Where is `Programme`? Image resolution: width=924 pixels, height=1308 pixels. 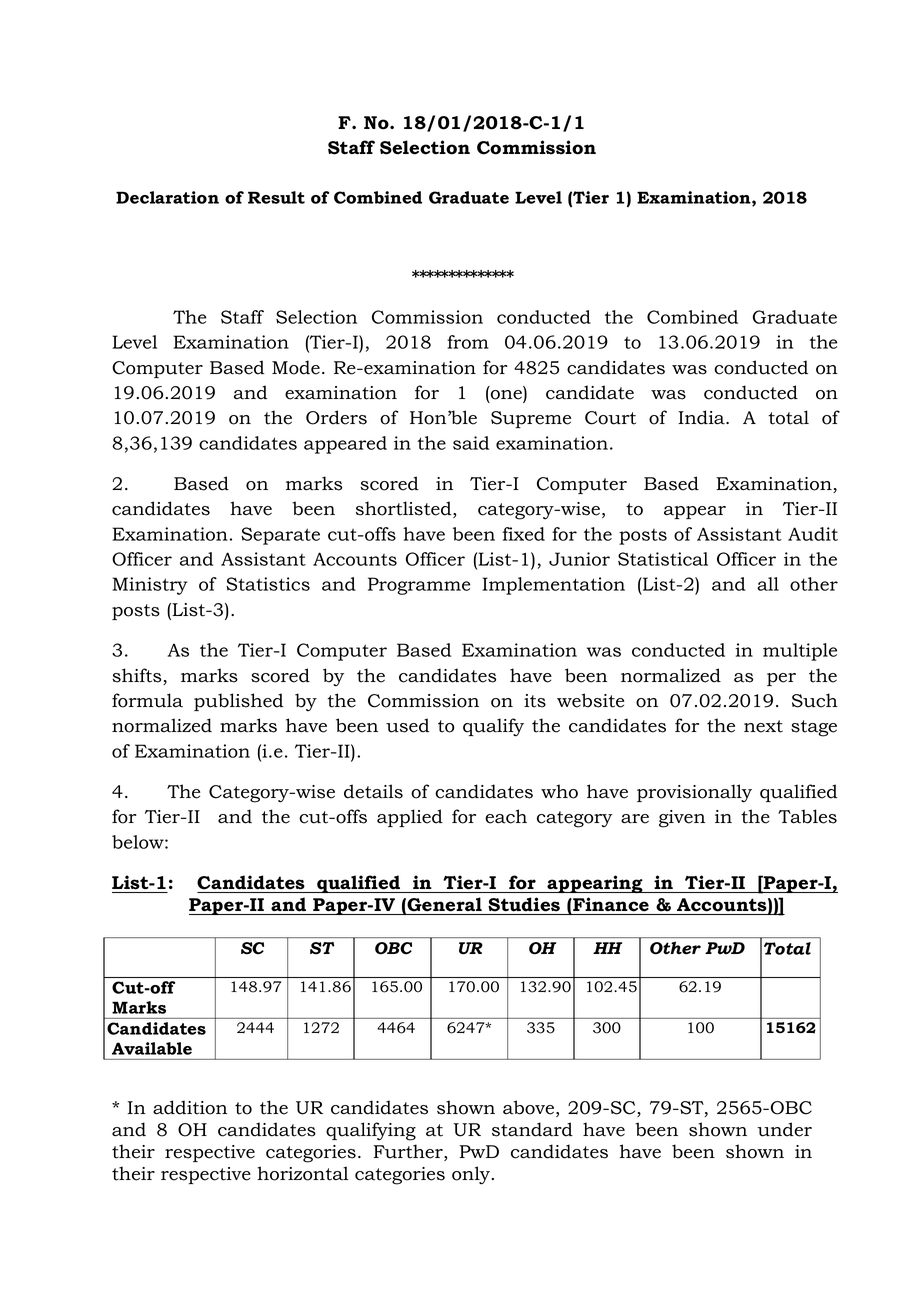 Programme is located at coordinates (419, 586).
